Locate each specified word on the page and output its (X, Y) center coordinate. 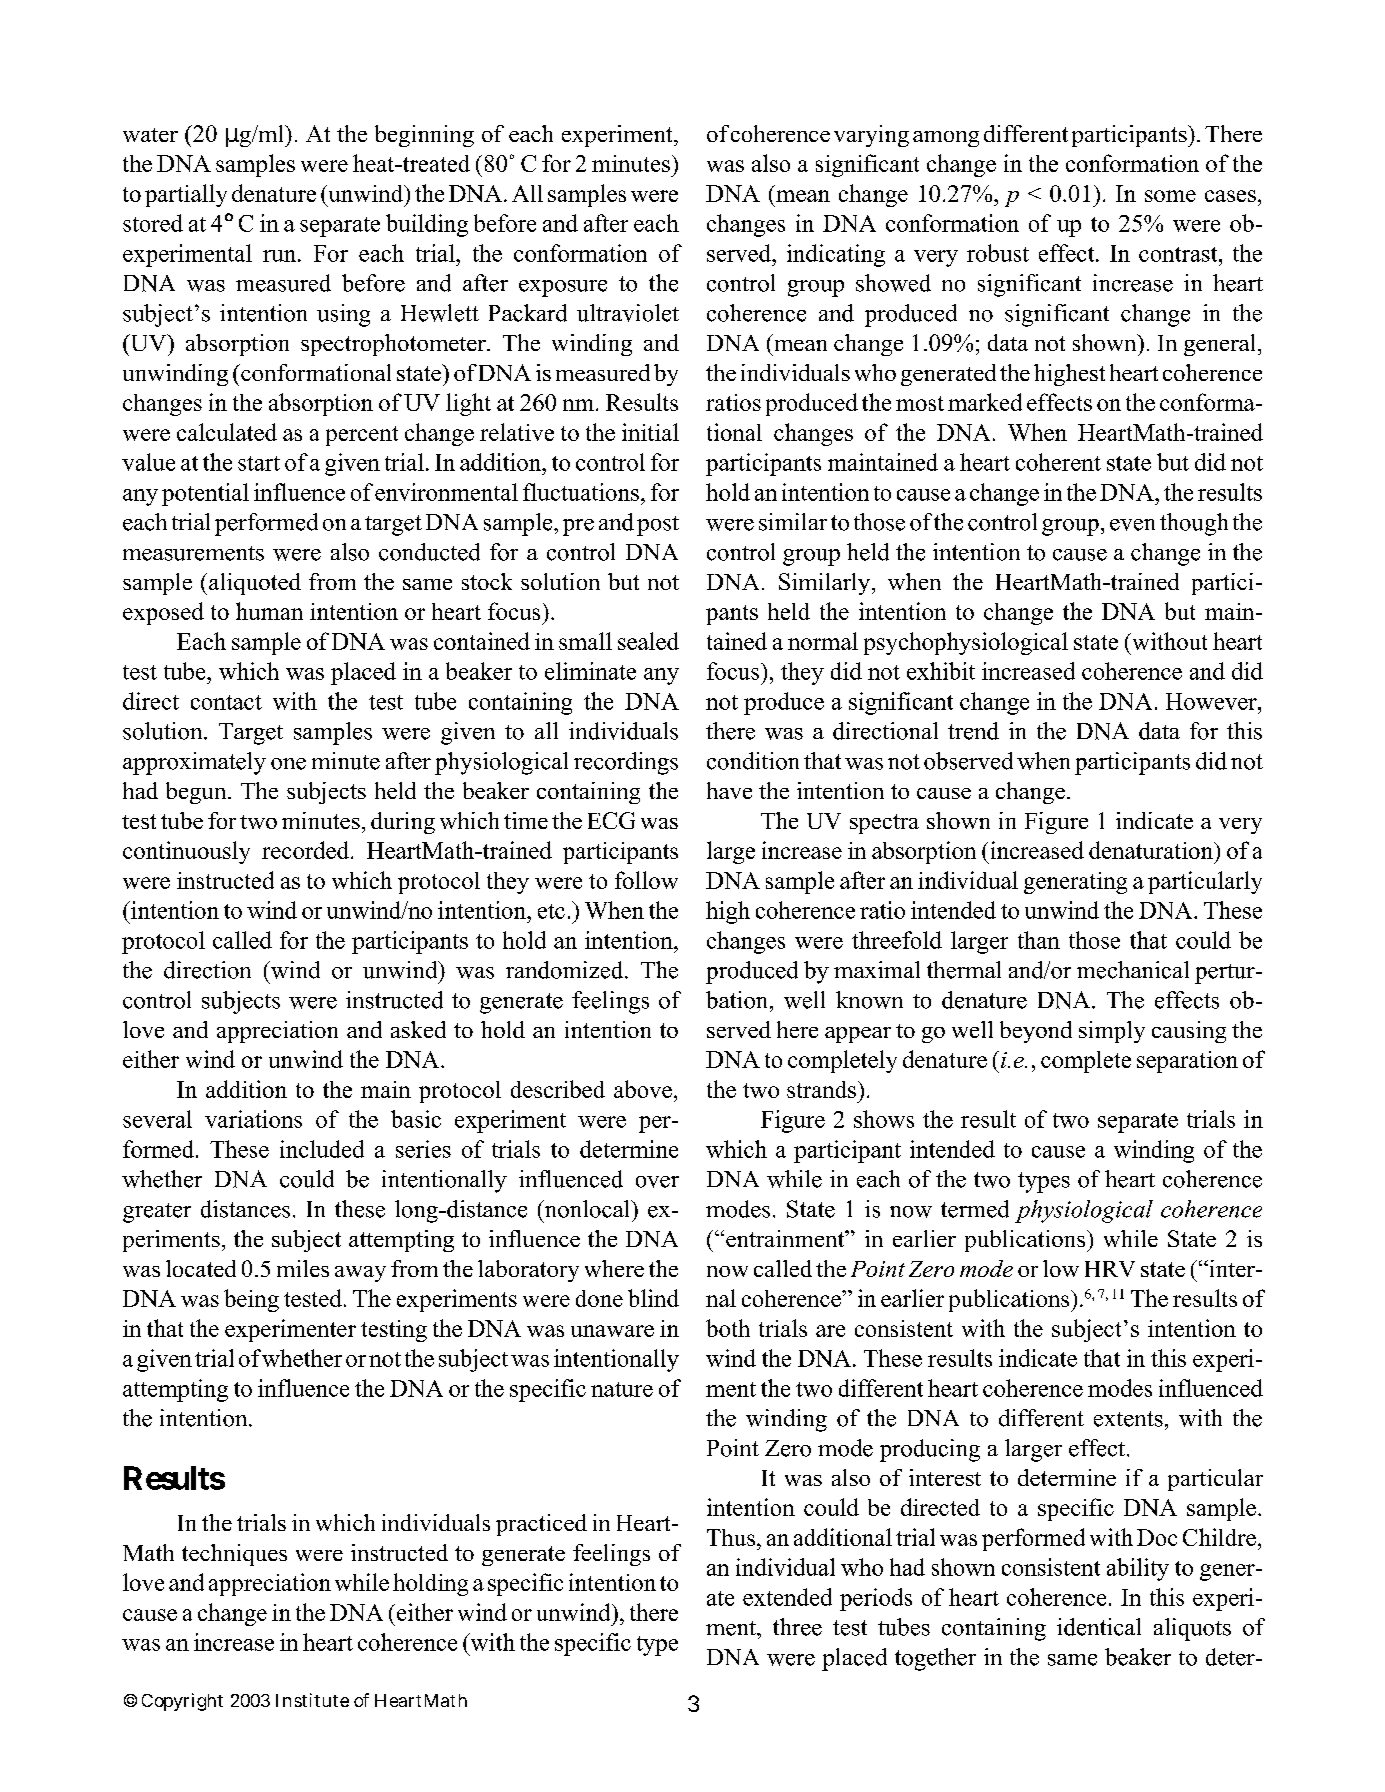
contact (226, 702)
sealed (648, 641)
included (322, 1149)
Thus (731, 1537)
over (657, 1182)
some (1170, 196)
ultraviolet (628, 313)
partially (186, 195)
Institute (312, 1700)
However (1212, 701)
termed (975, 1209)
